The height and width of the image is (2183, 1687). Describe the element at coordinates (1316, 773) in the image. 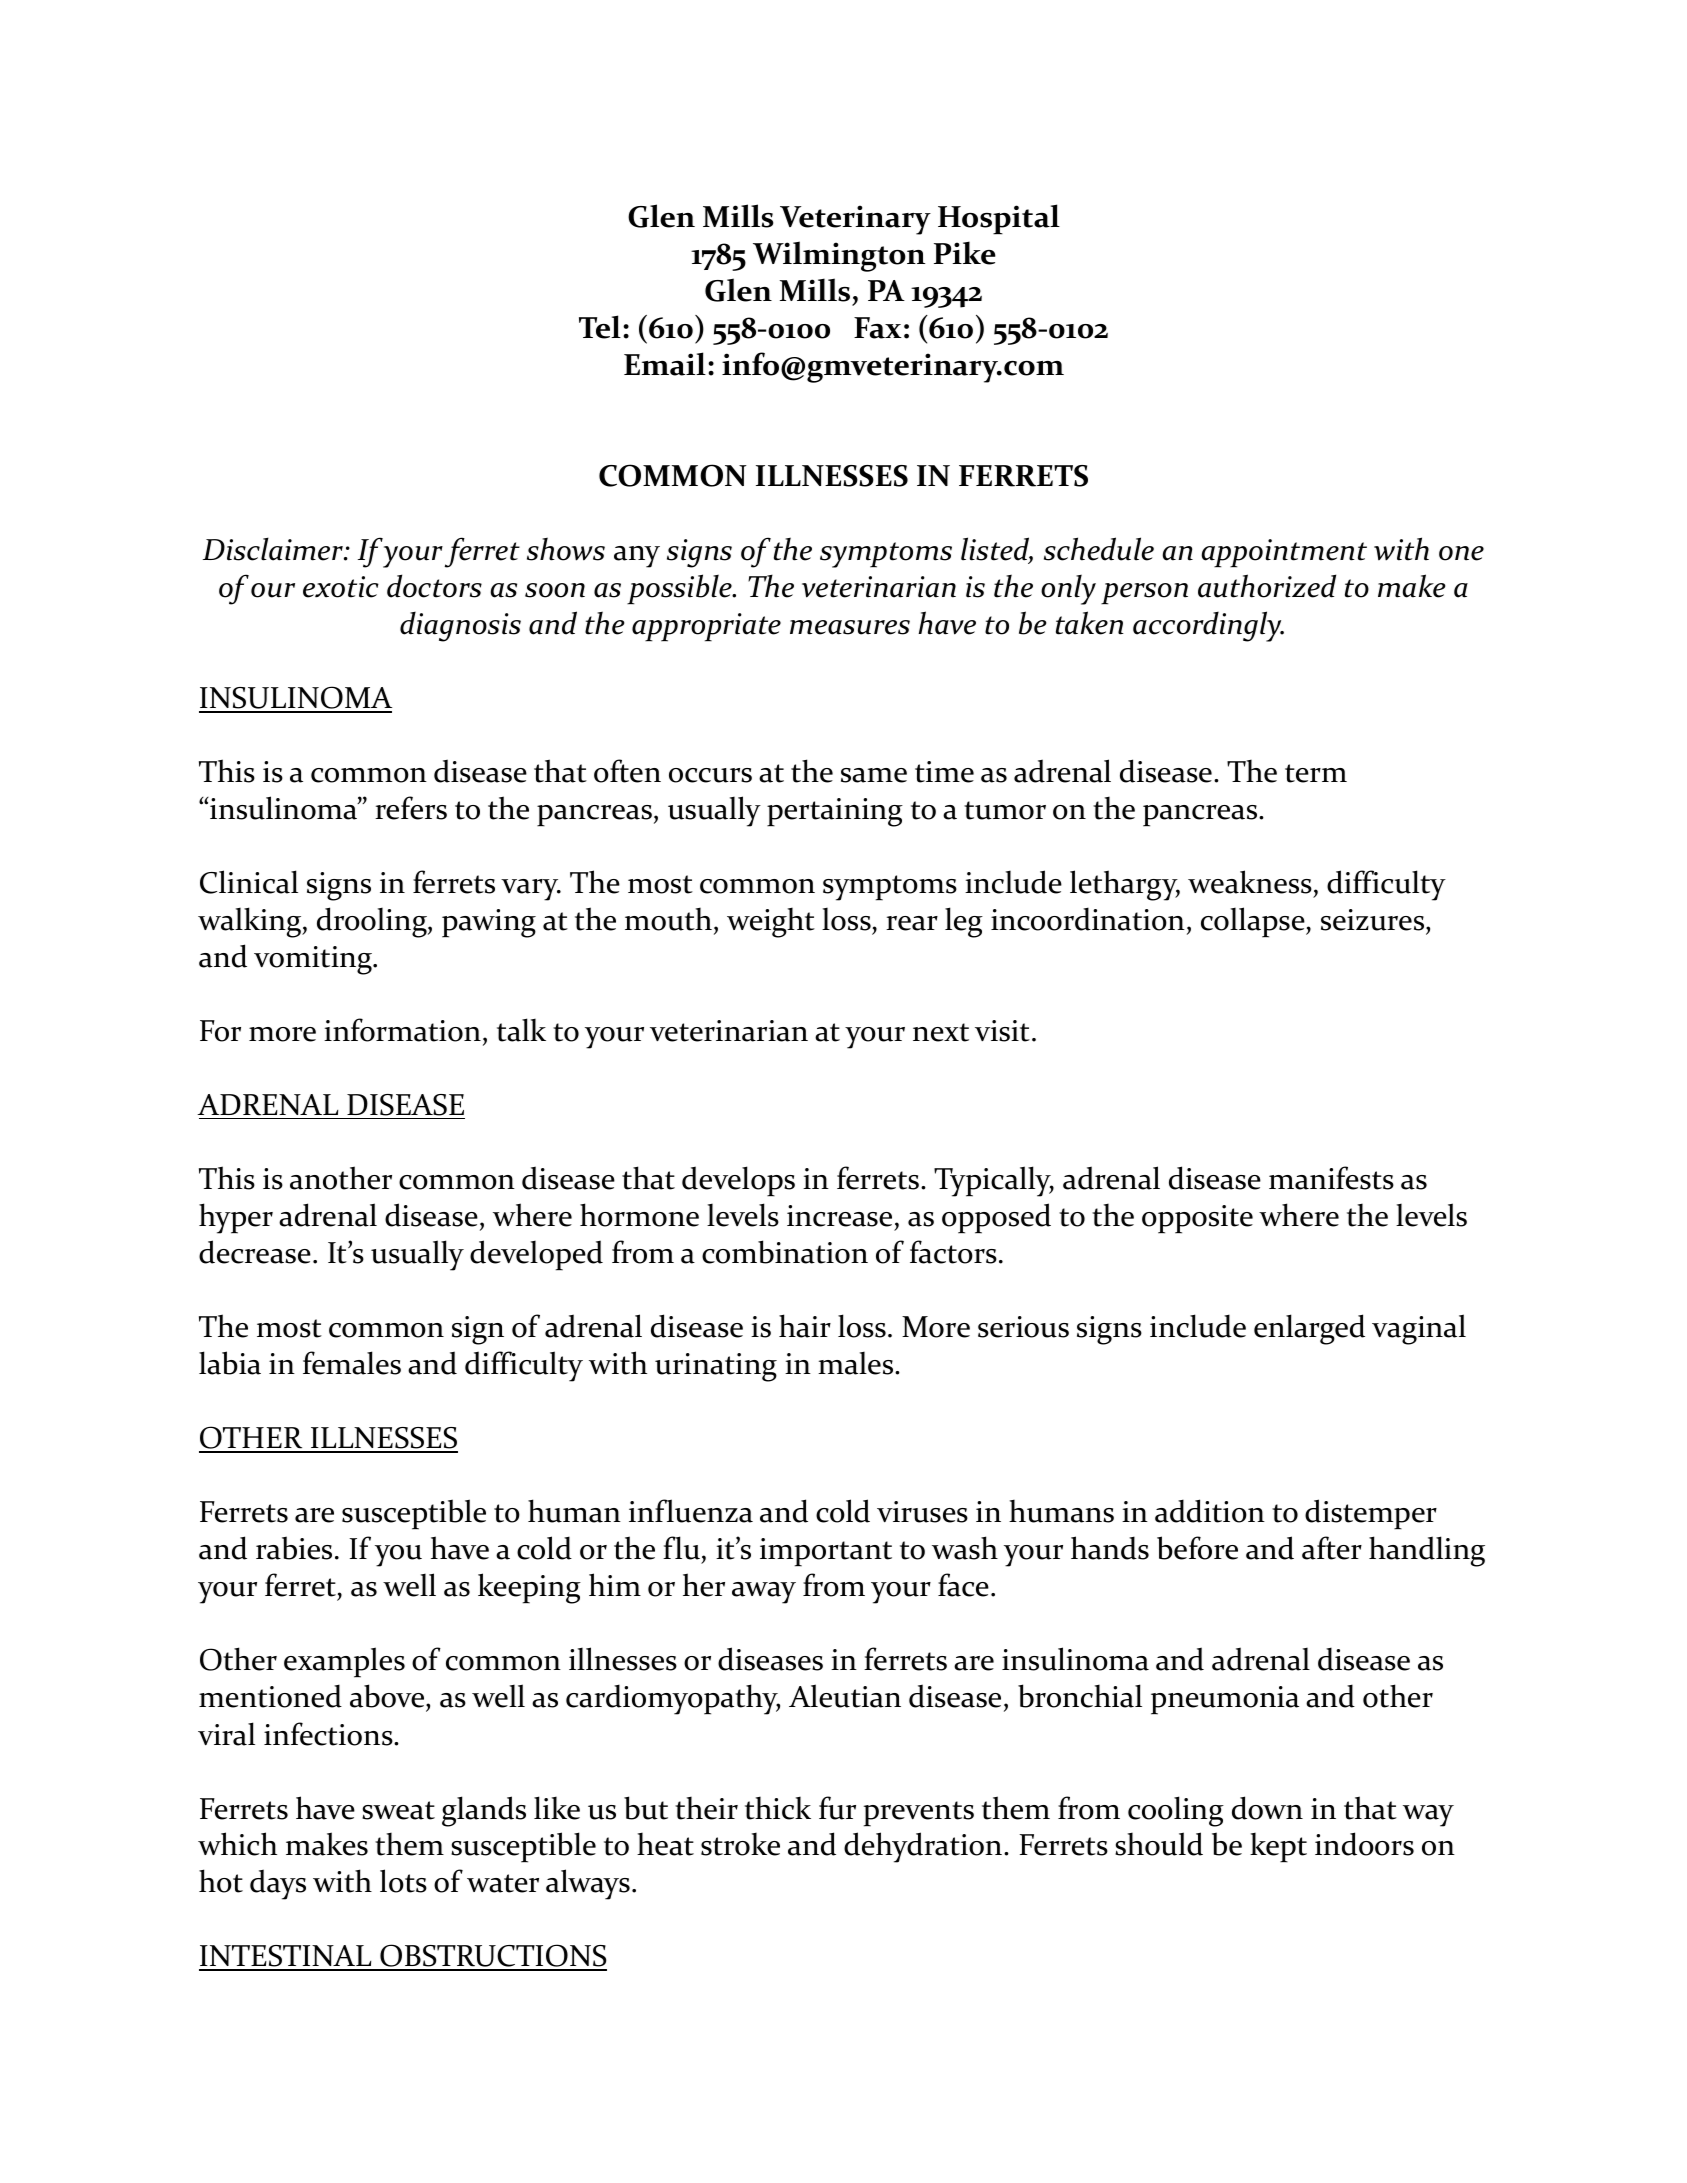

I see `term` at that location.
